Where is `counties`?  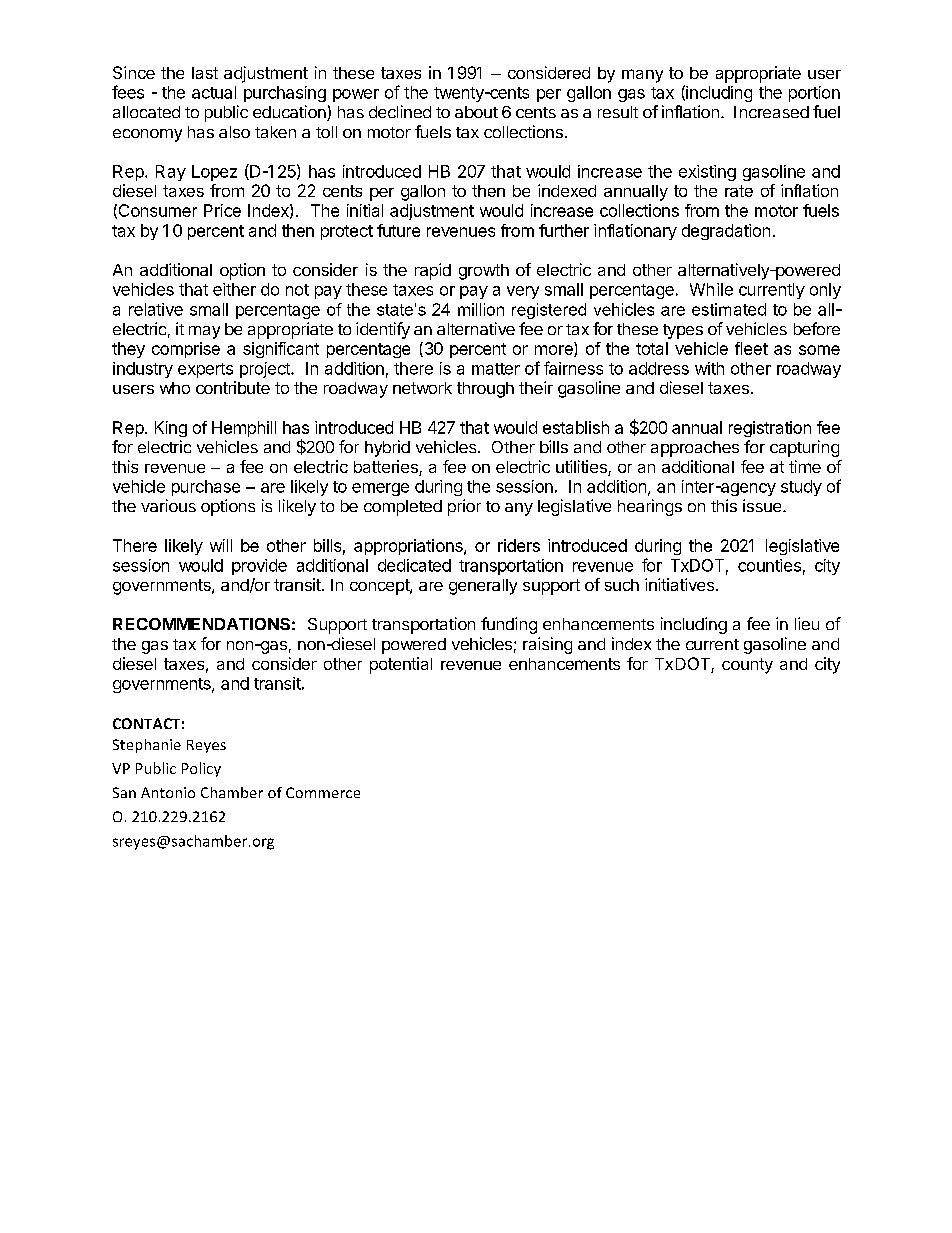 counties is located at coordinates (769, 565).
